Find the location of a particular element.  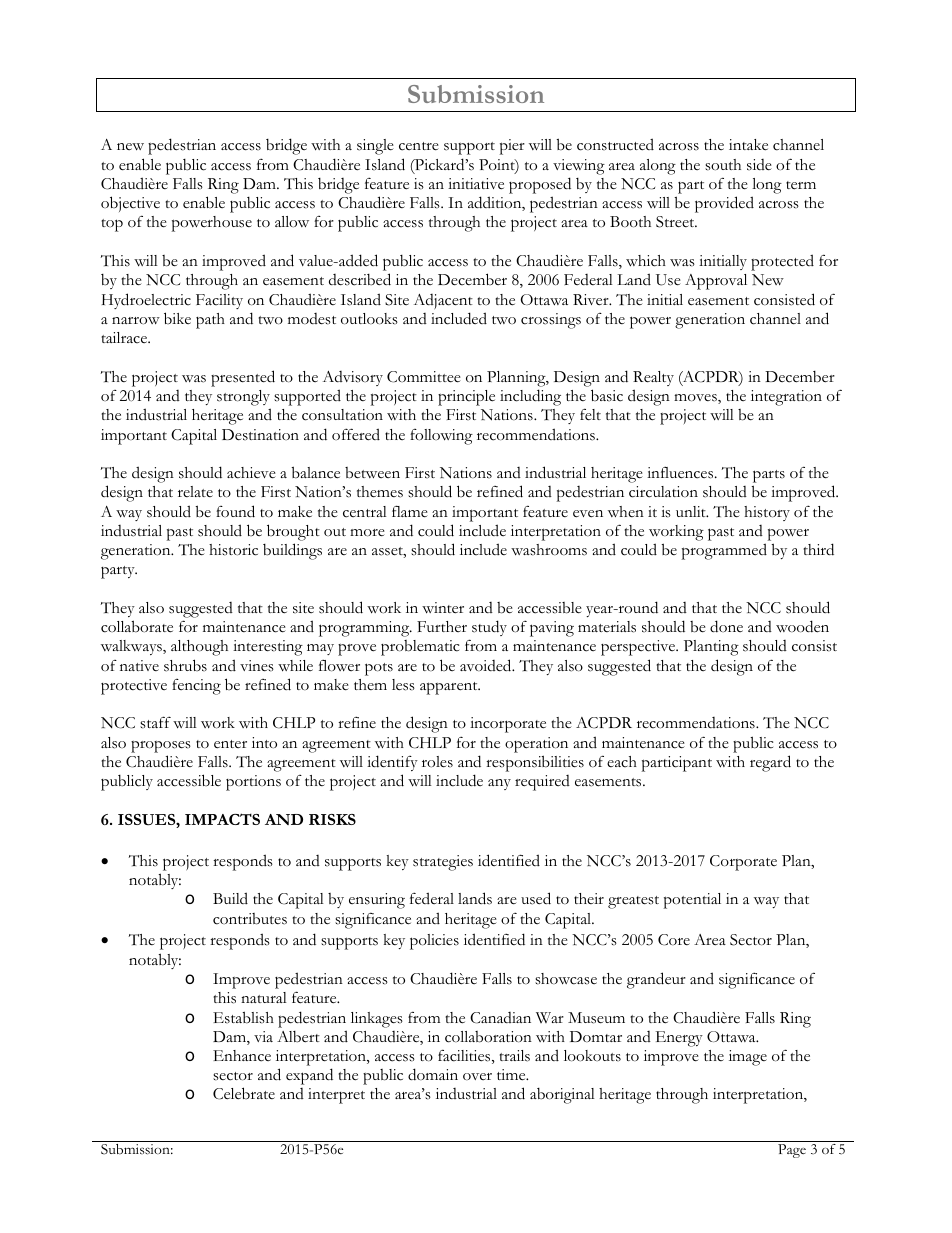

over is located at coordinates (477, 1076).
